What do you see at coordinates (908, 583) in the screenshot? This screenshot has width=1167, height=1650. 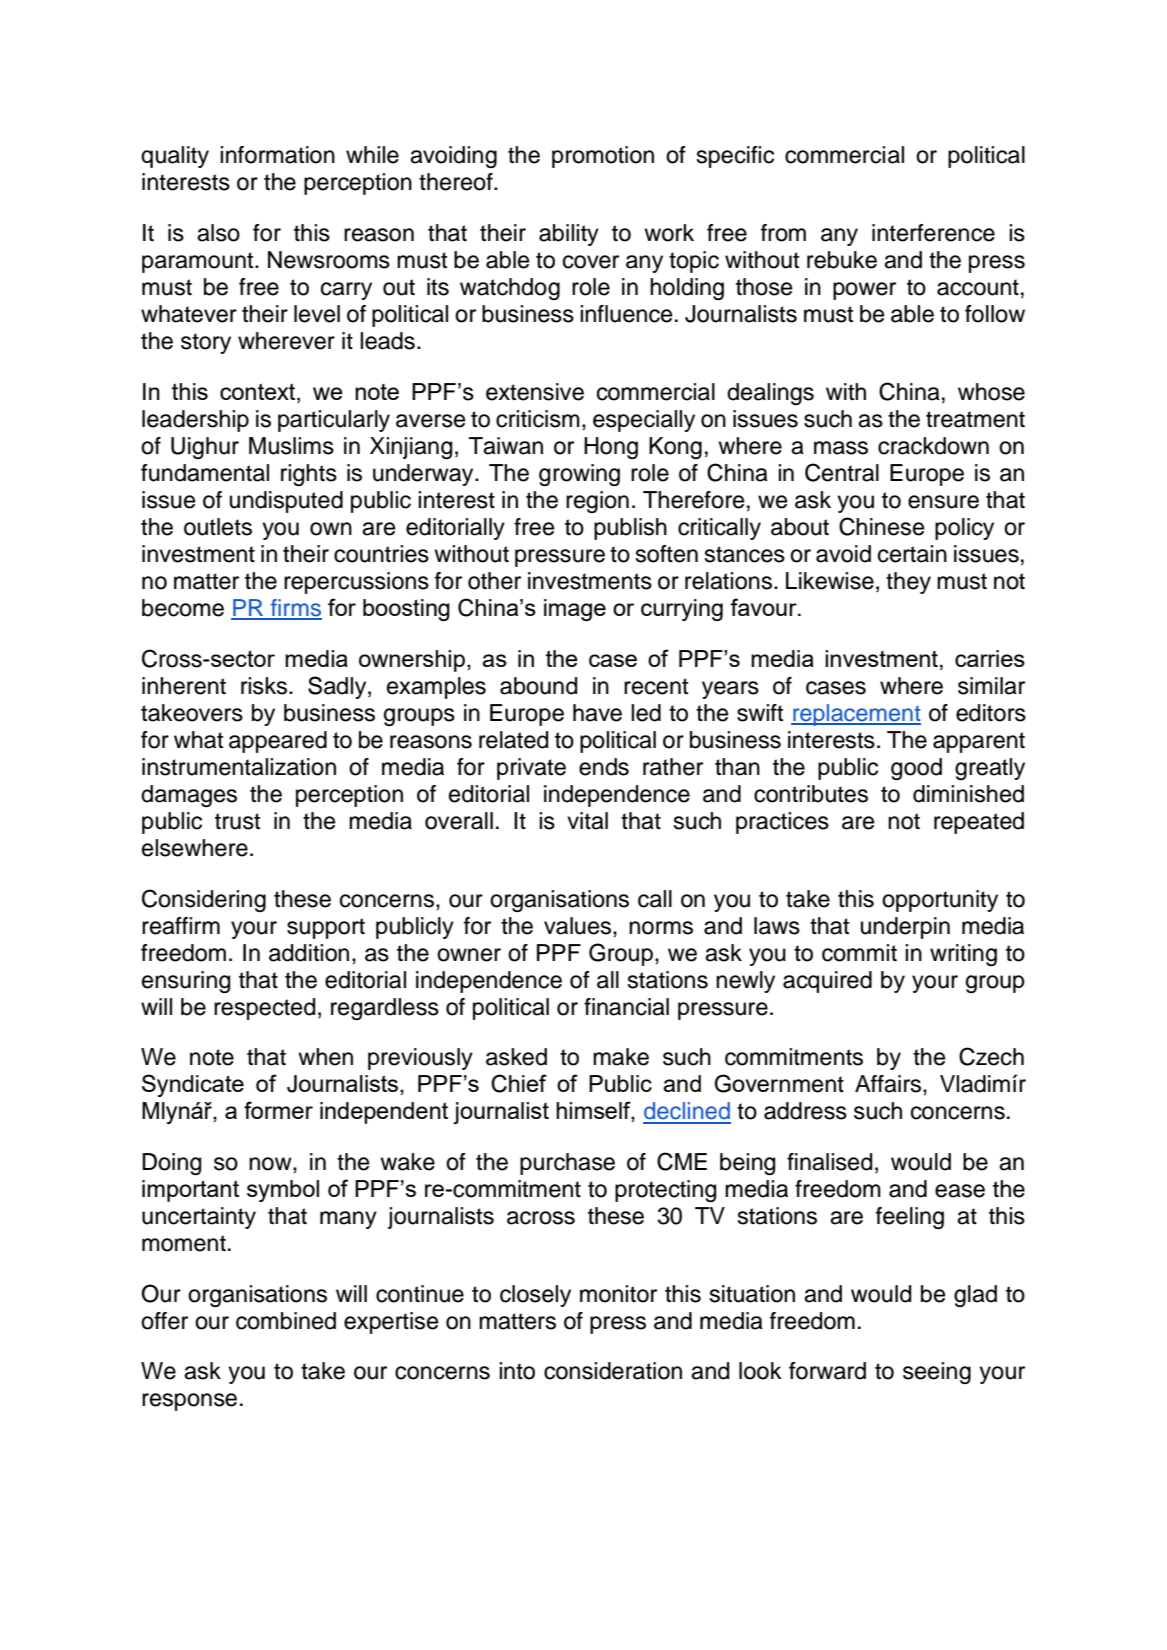 I see `they` at bounding box center [908, 583].
